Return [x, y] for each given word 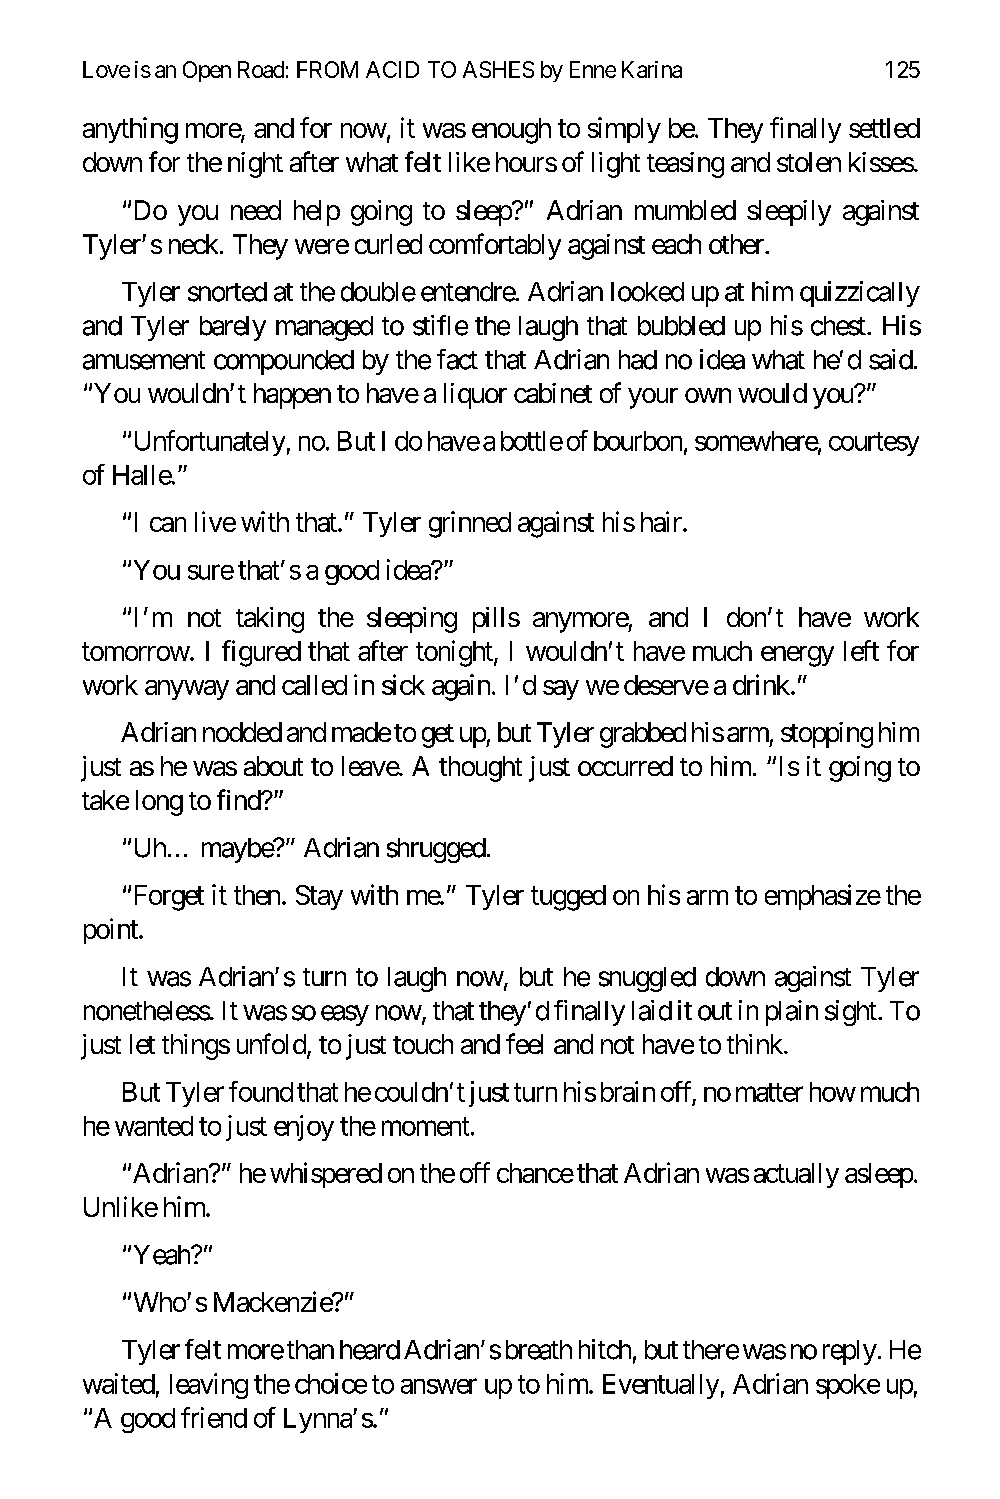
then [257, 895]
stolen [809, 162]
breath [539, 1350]
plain [792, 1013]
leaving [209, 1386]
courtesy [874, 444]
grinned [470, 524]
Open [207, 71]
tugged [568, 898]
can [168, 524]
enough [511, 131]
